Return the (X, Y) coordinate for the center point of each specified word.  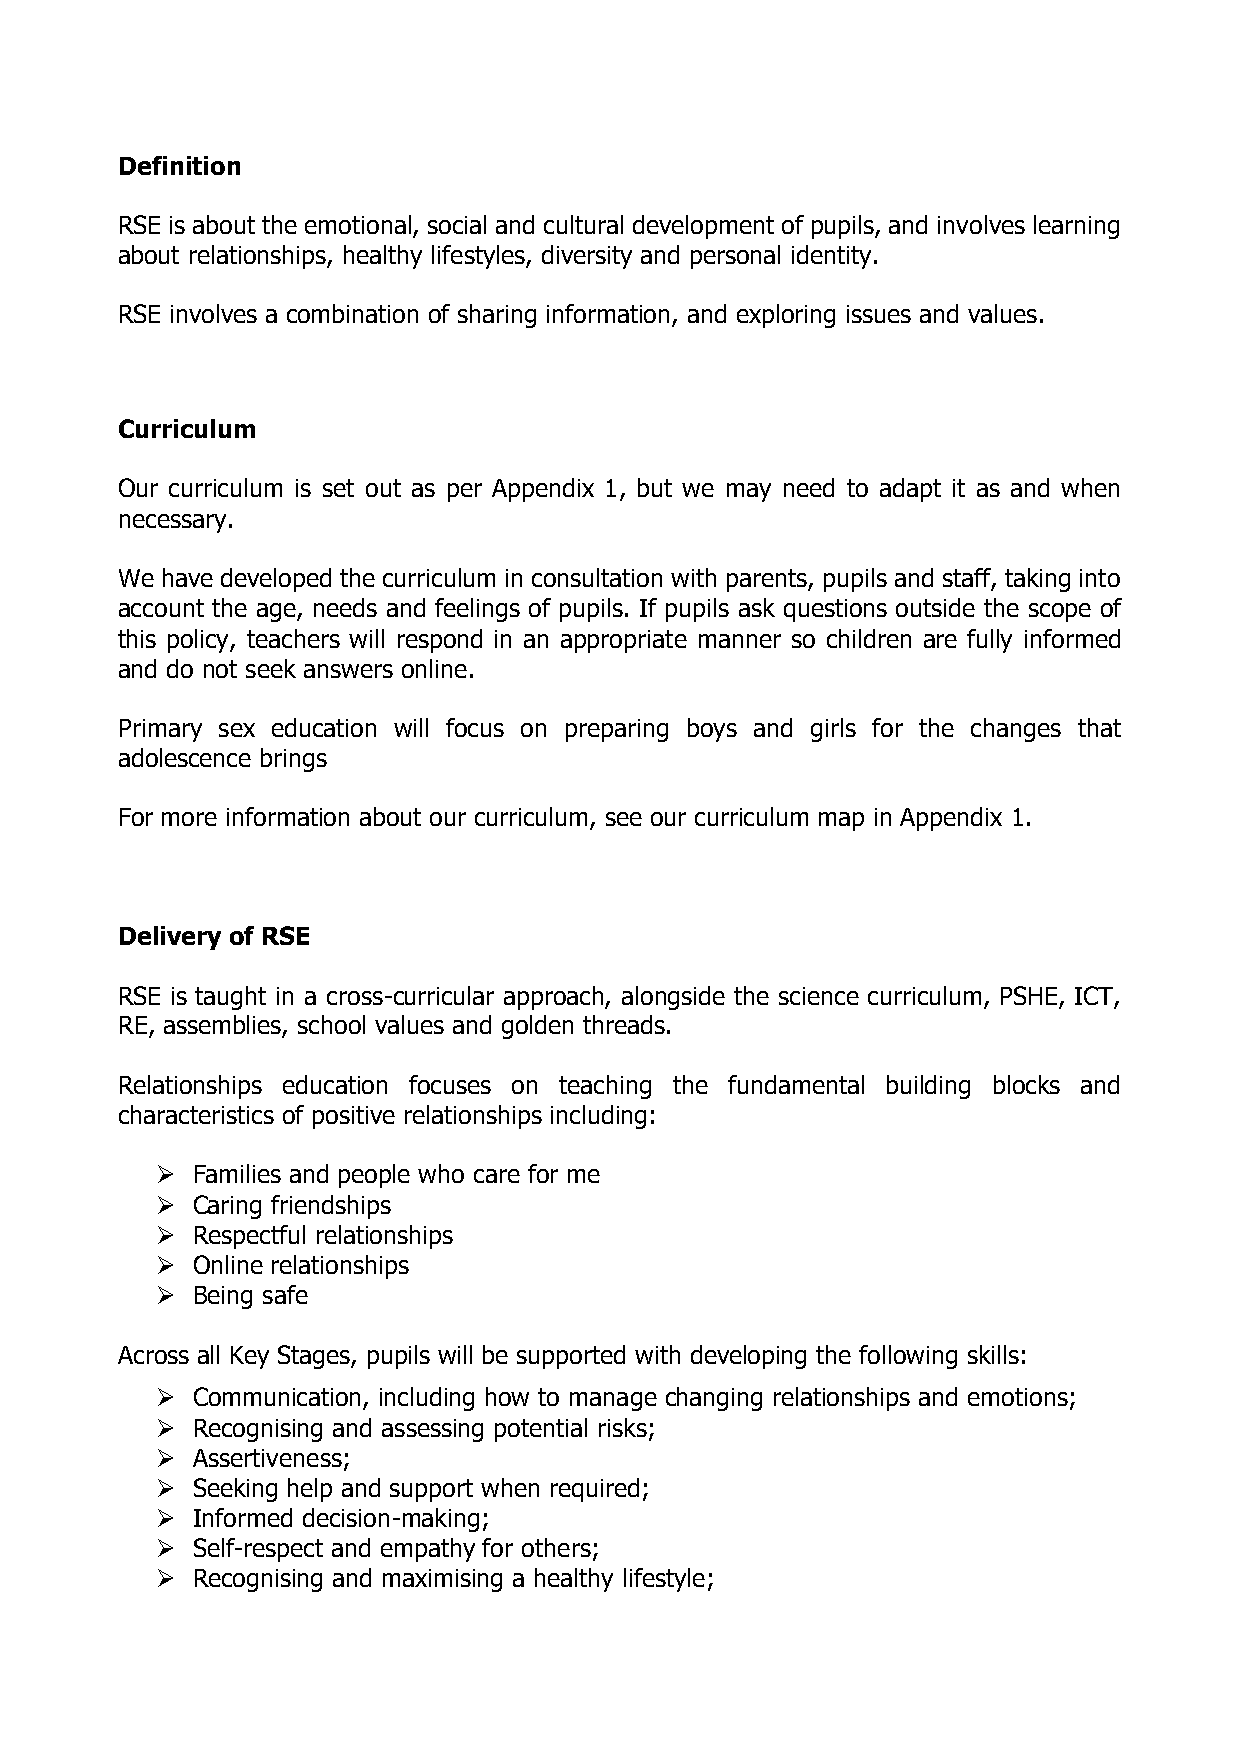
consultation (597, 577)
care (497, 1176)
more (189, 819)
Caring (227, 1207)
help (310, 1490)
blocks (1027, 1084)
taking (1037, 580)
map (841, 821)
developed (276, 580)
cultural (583, 224)
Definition (180, 165)
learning (1076, 227)
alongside (673, 998)
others (556, 1547)
